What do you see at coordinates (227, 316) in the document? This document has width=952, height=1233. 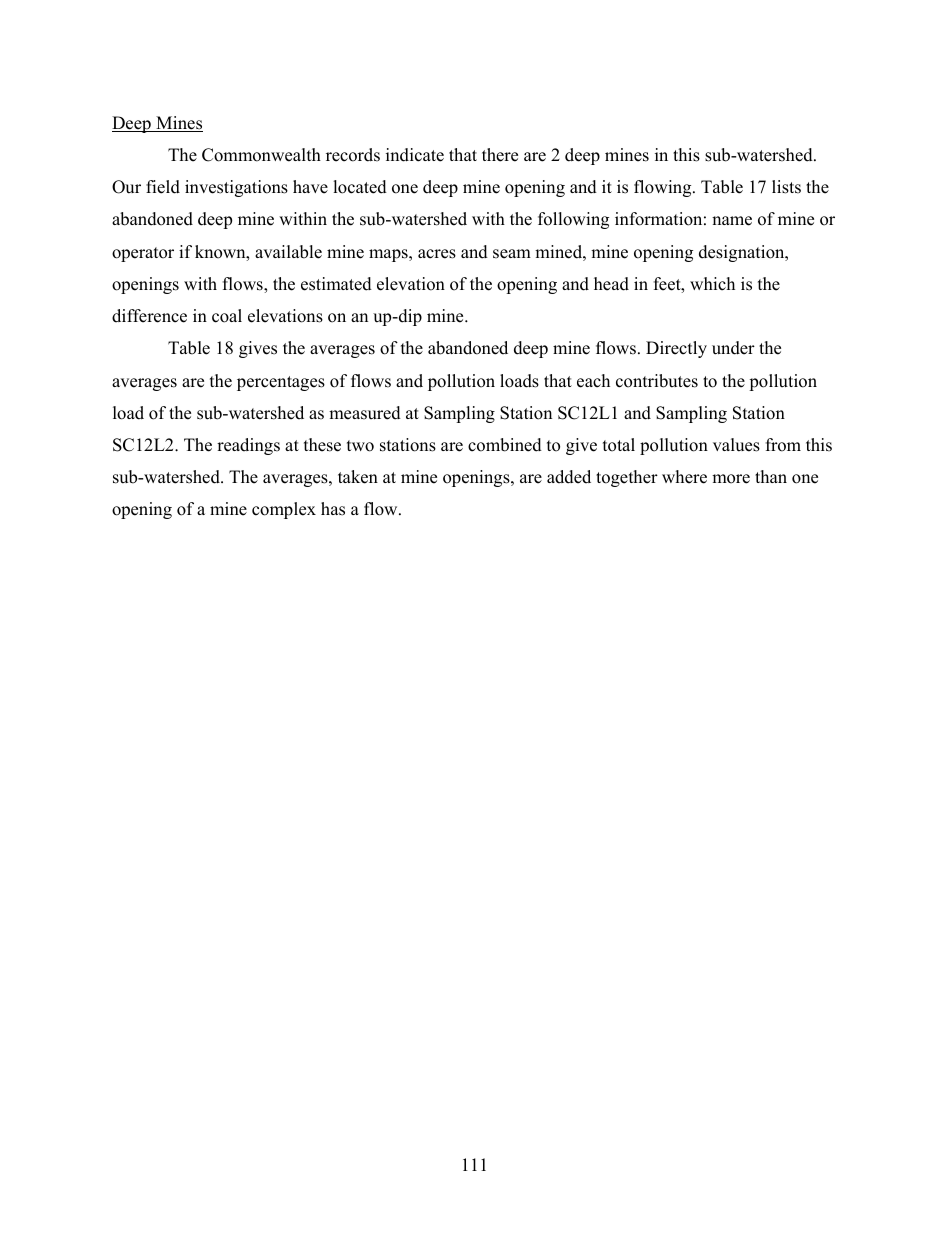 I see `coal` at bounding box center [227, 316].
